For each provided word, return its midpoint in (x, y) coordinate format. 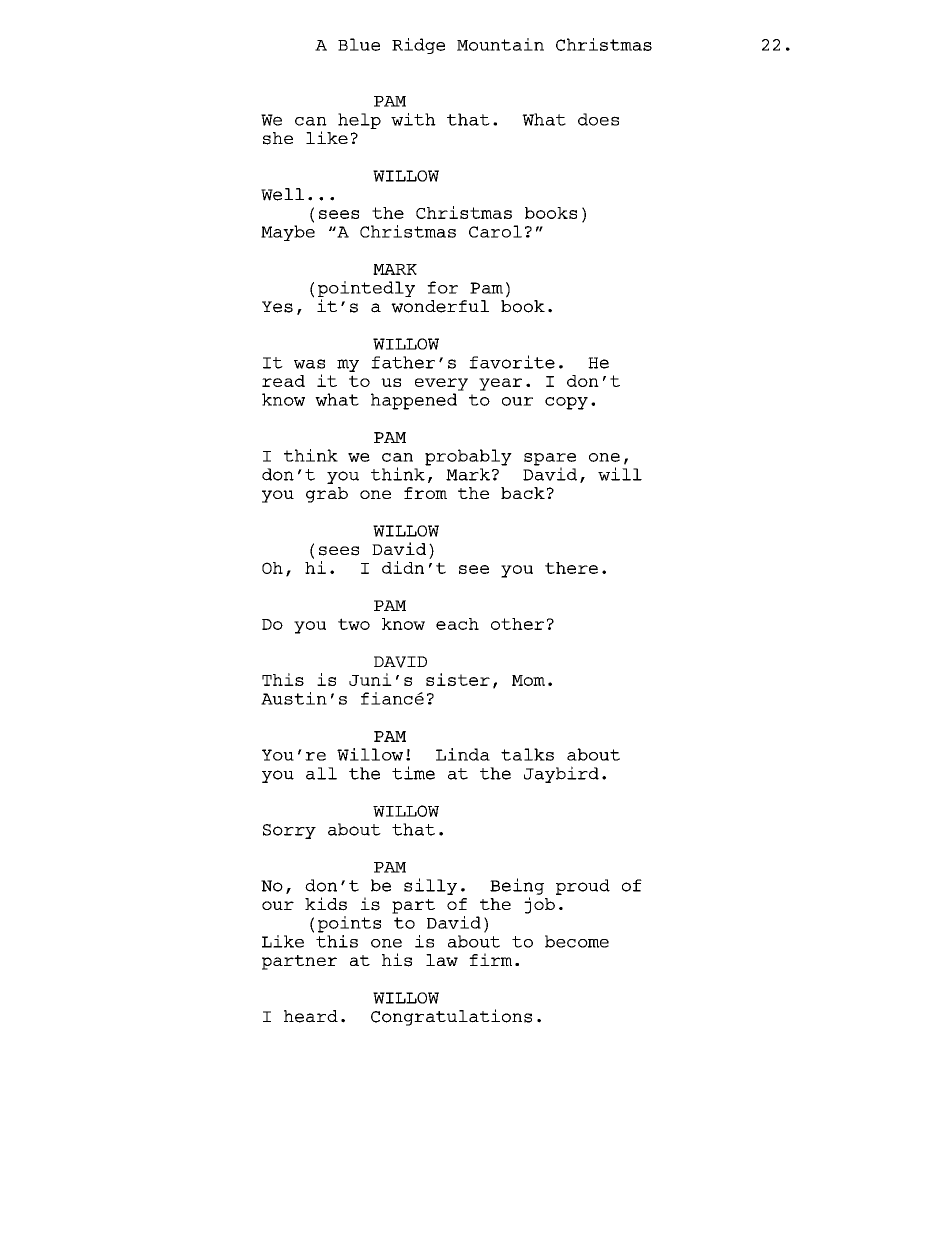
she (278, 138)
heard (311, 1016)
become (577, 941)
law (442, 960)
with (413, 119)
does (598, 119)
